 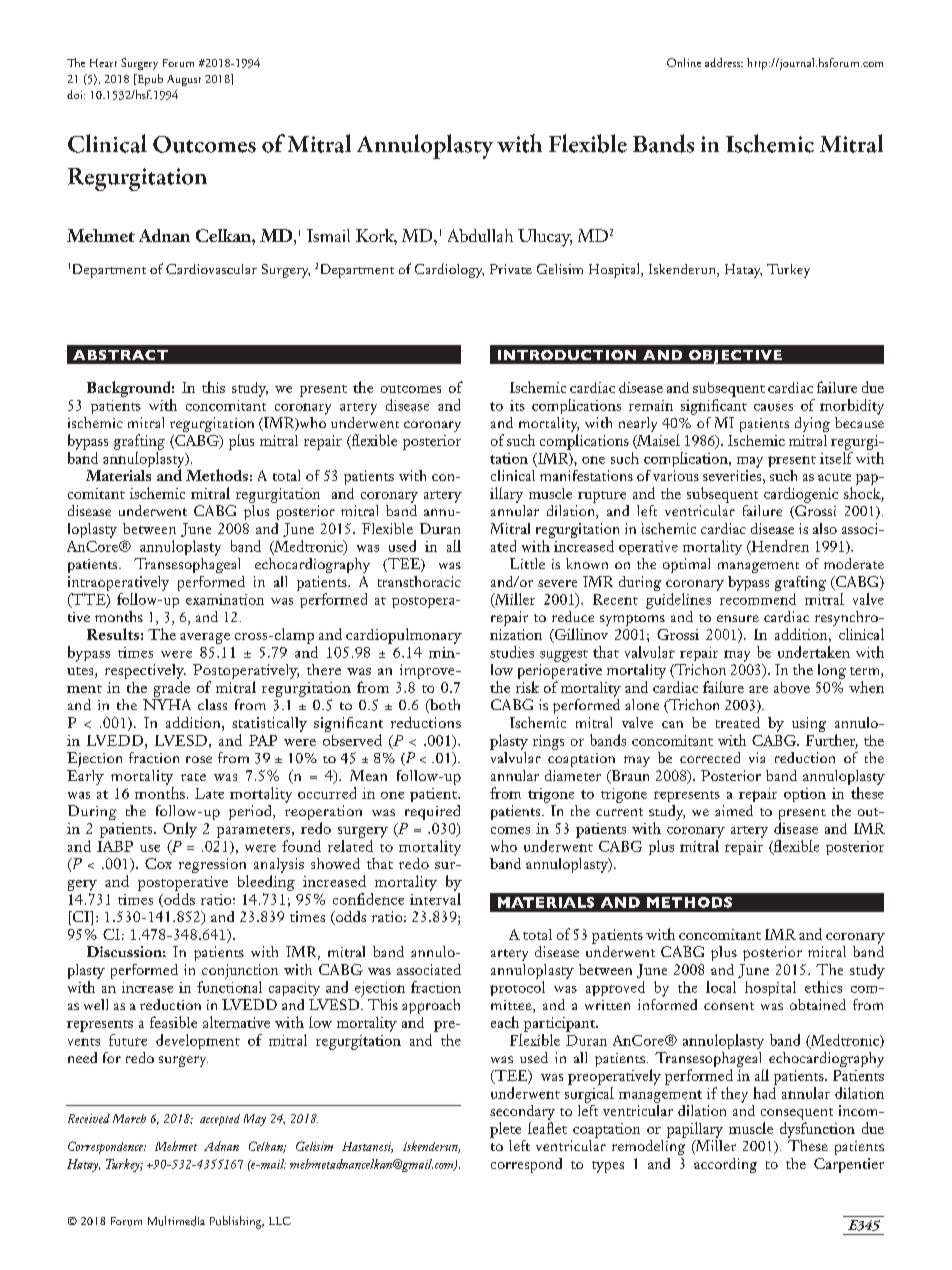 I want to click on cardiogenic, so click(x=801, y=495).
